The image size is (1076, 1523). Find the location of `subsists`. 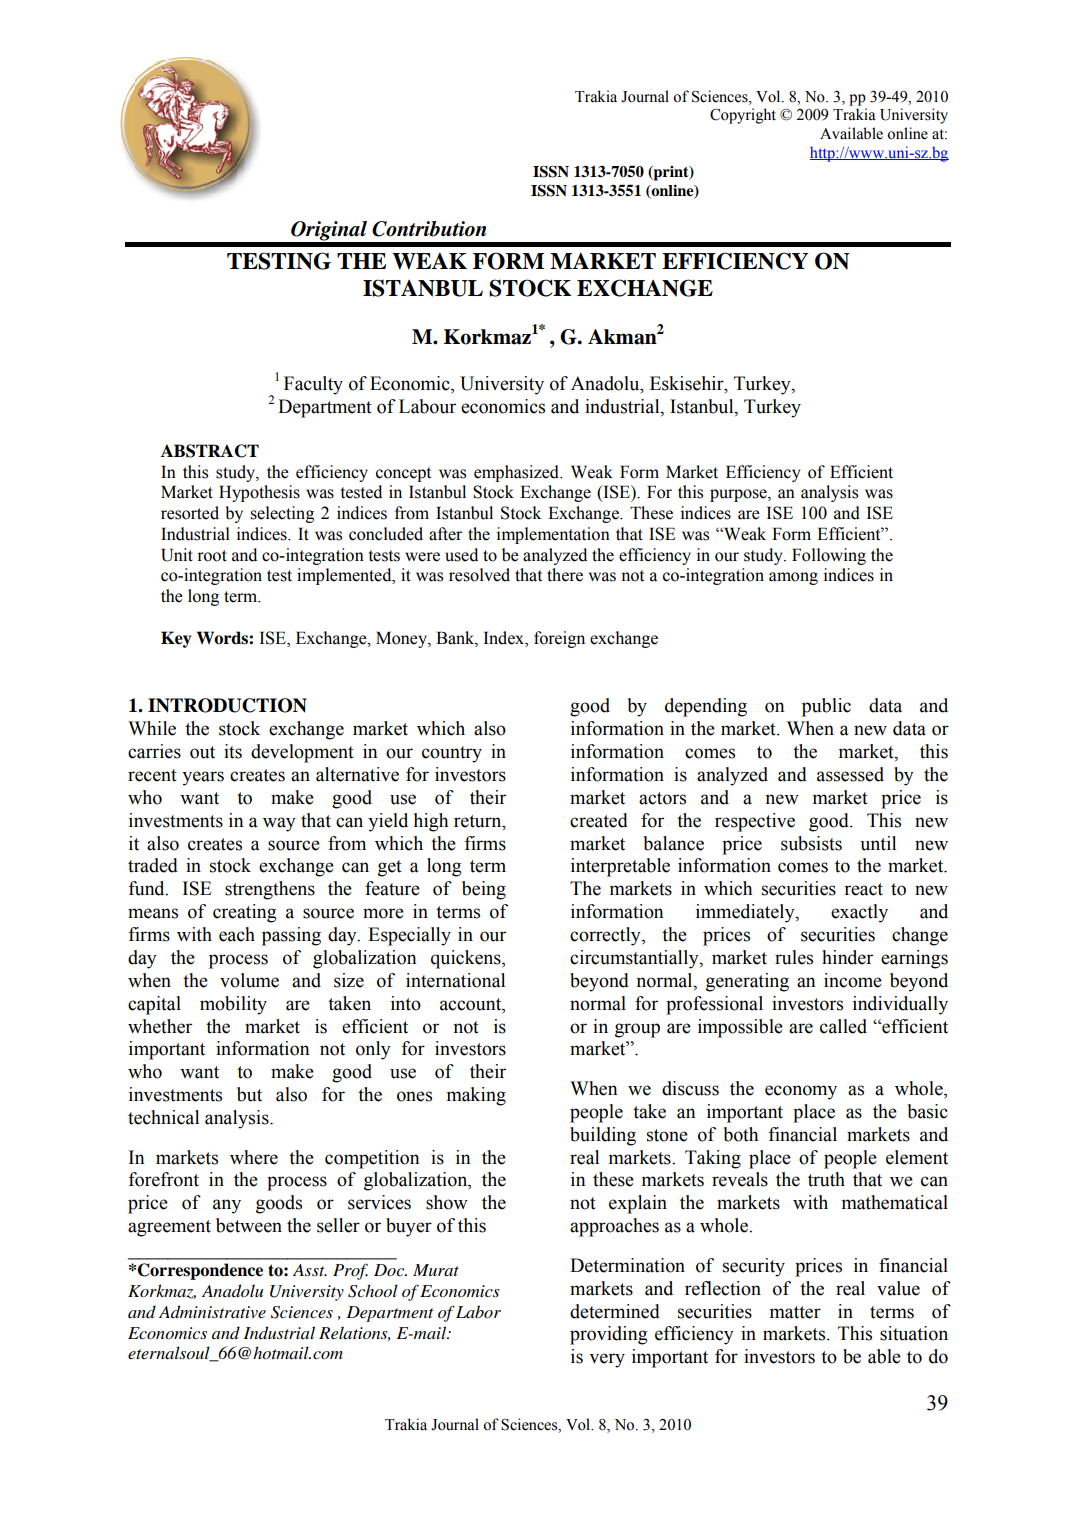

subsists is located at coordinates (811, 843).
